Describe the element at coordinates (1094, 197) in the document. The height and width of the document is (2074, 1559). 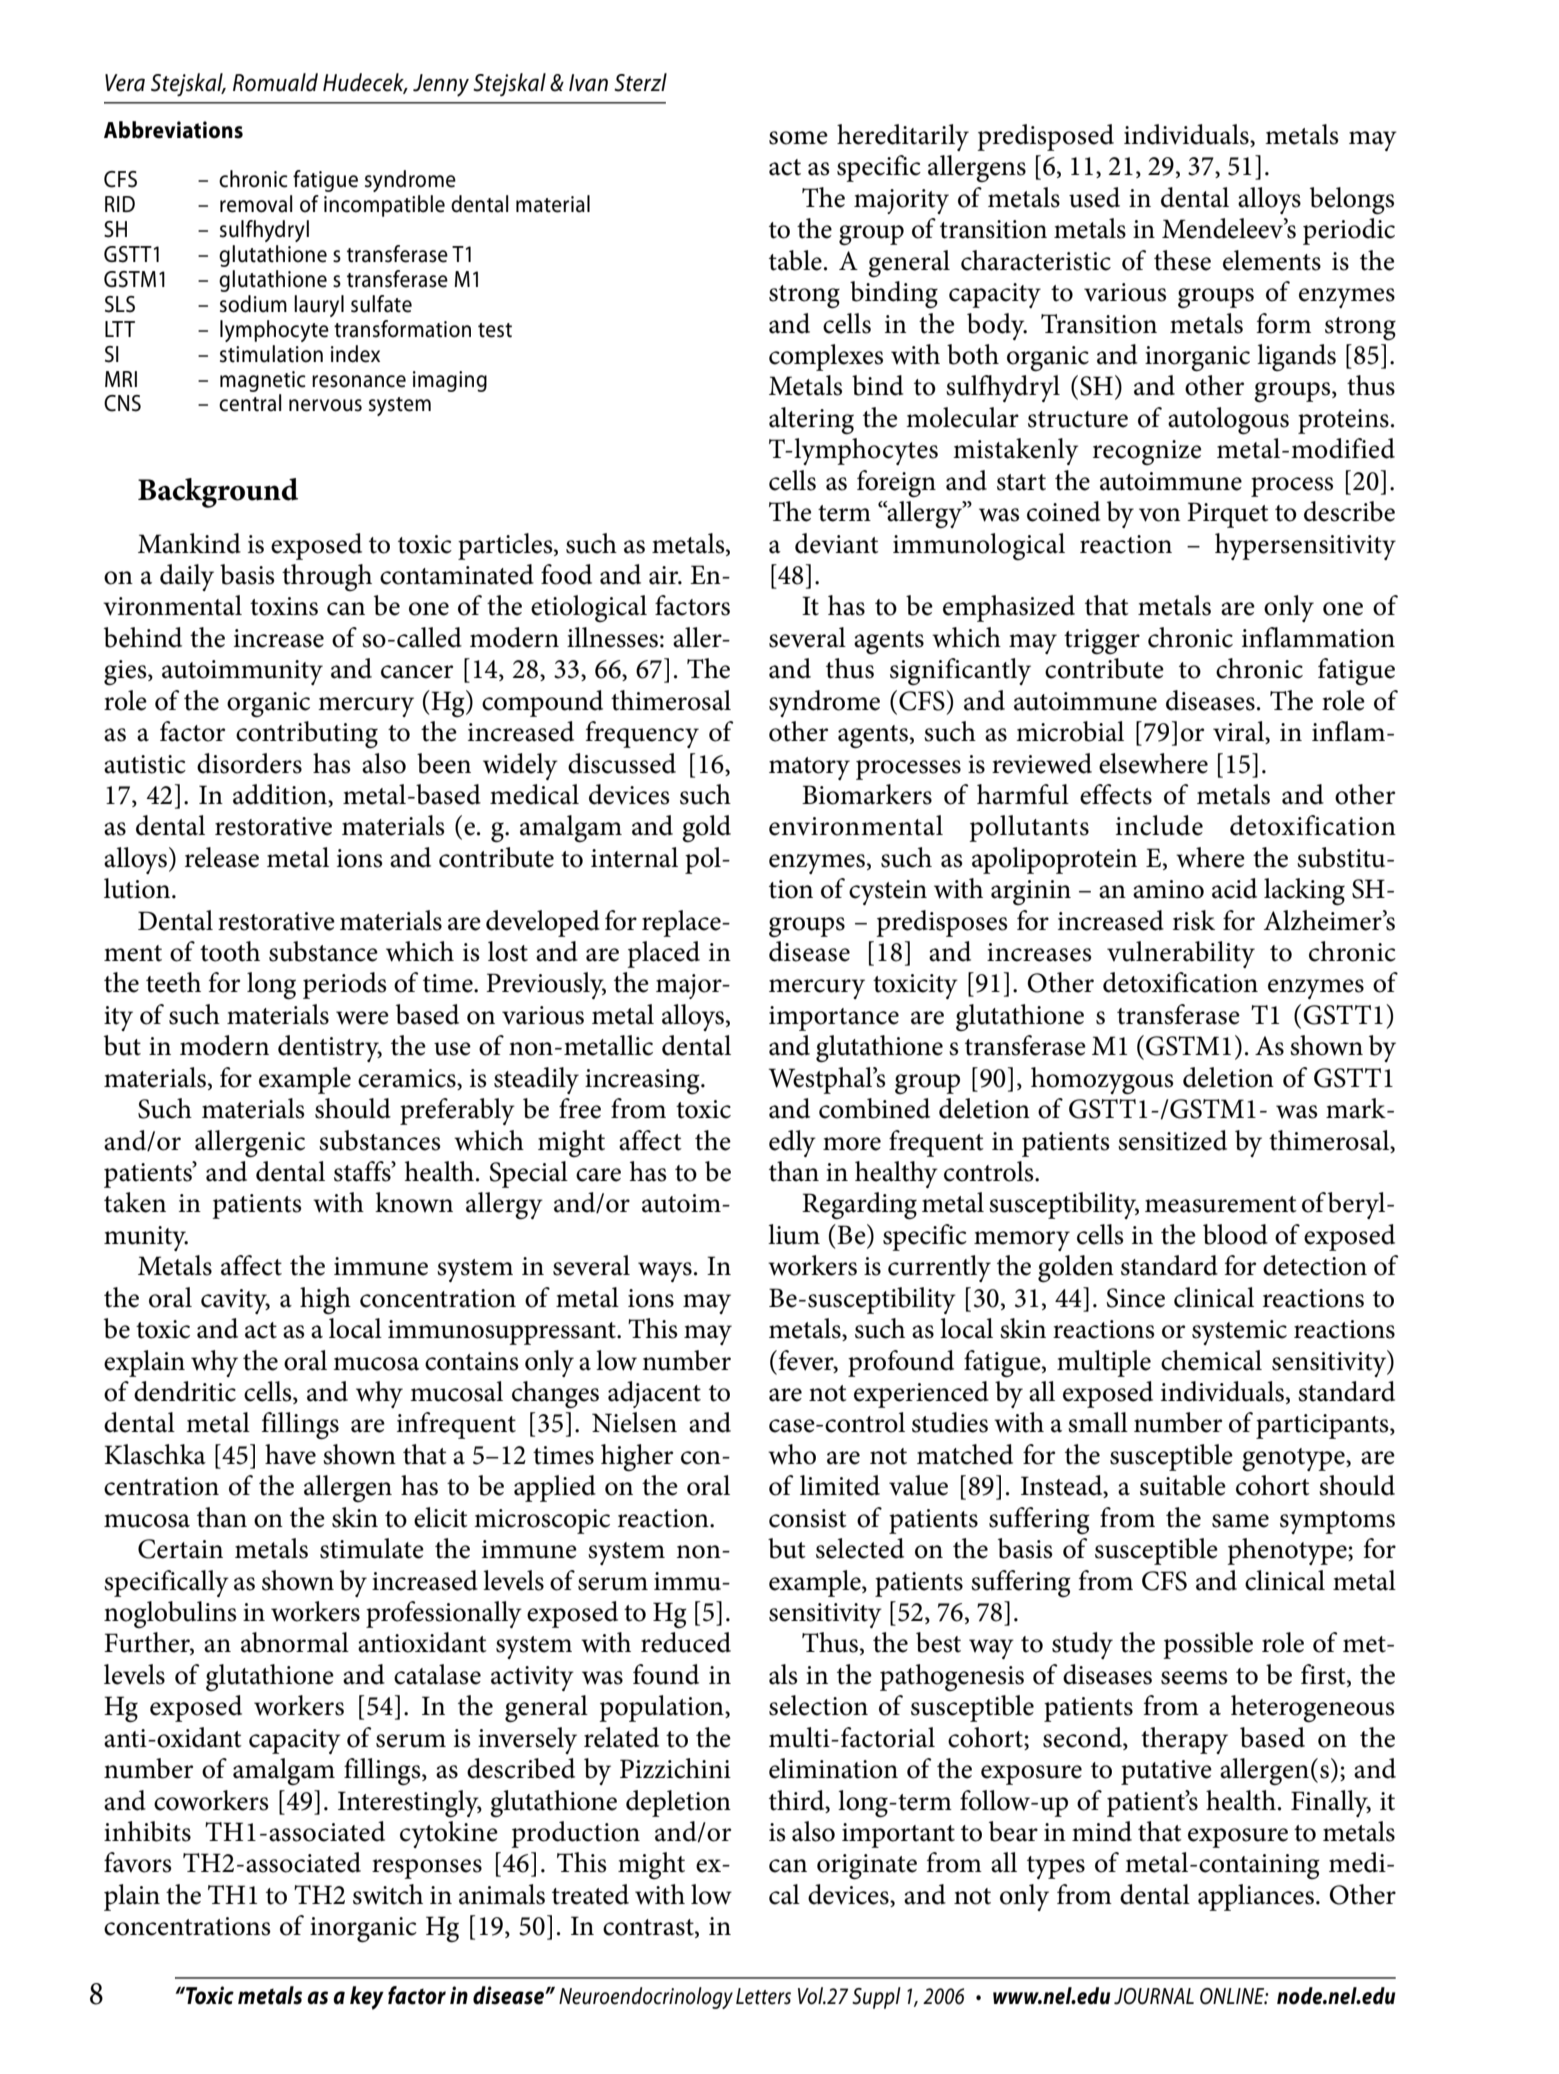
I see `used` at that location.
